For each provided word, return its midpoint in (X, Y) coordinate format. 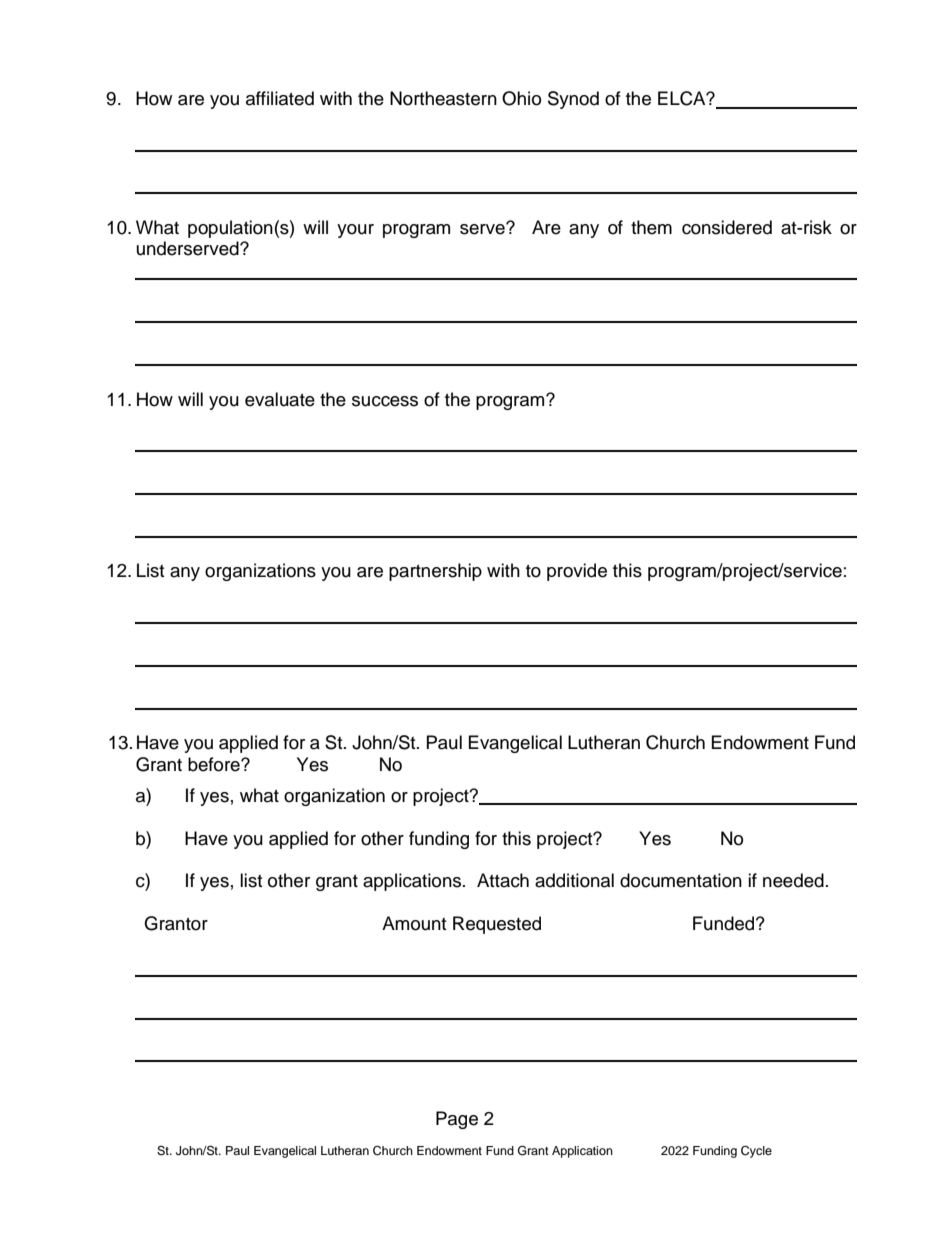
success (385, 401)
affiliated (280, 98)
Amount (414, 923)
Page (457, 1120)
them (651, 227)
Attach (503, 880)
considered (727, 227)
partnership (435, 572)
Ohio (521, 98)
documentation (681, 880)
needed (793, 880)
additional (574, 880)
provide (577, 572)
